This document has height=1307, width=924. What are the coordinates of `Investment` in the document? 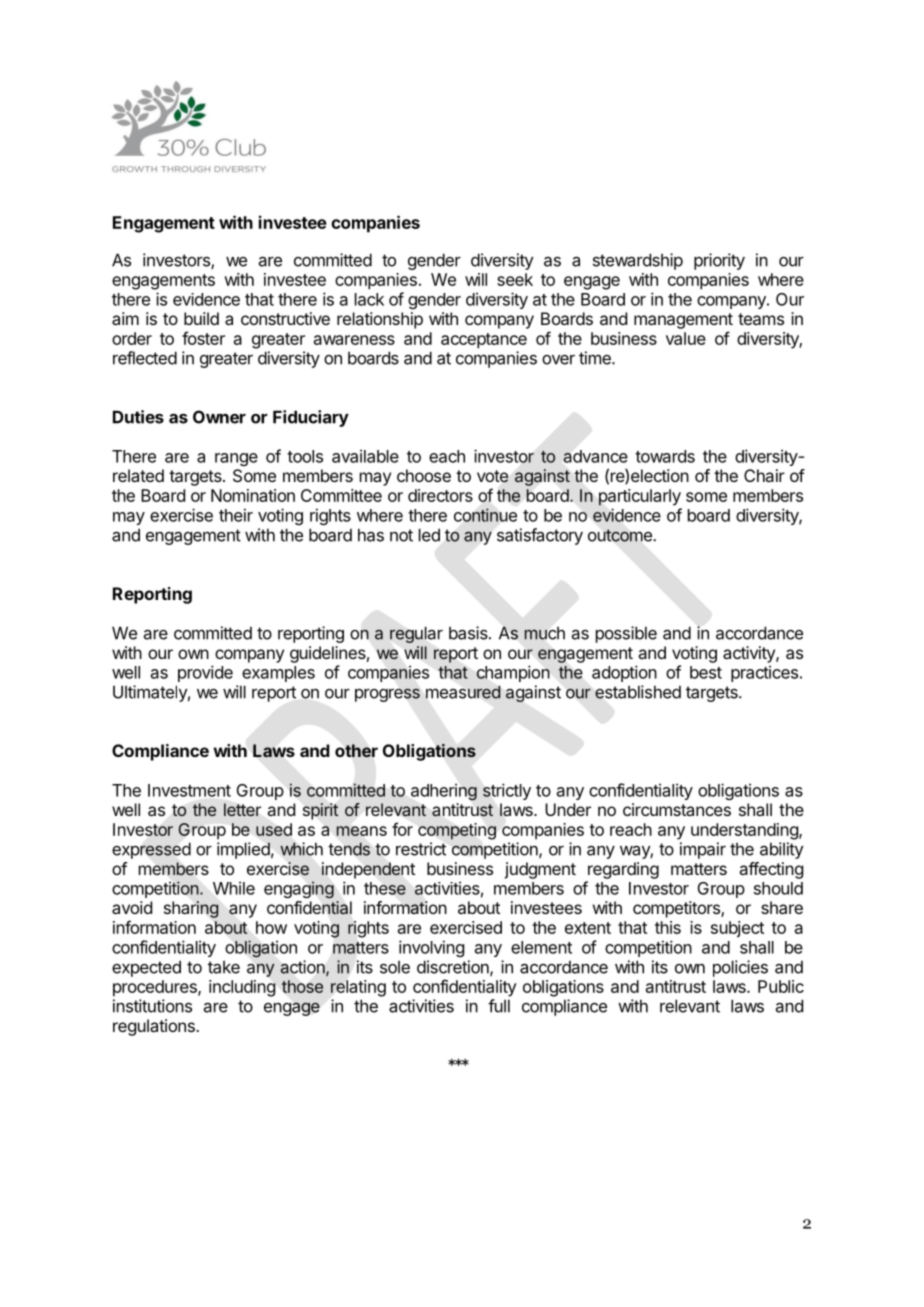 It's located at (189, 790).
